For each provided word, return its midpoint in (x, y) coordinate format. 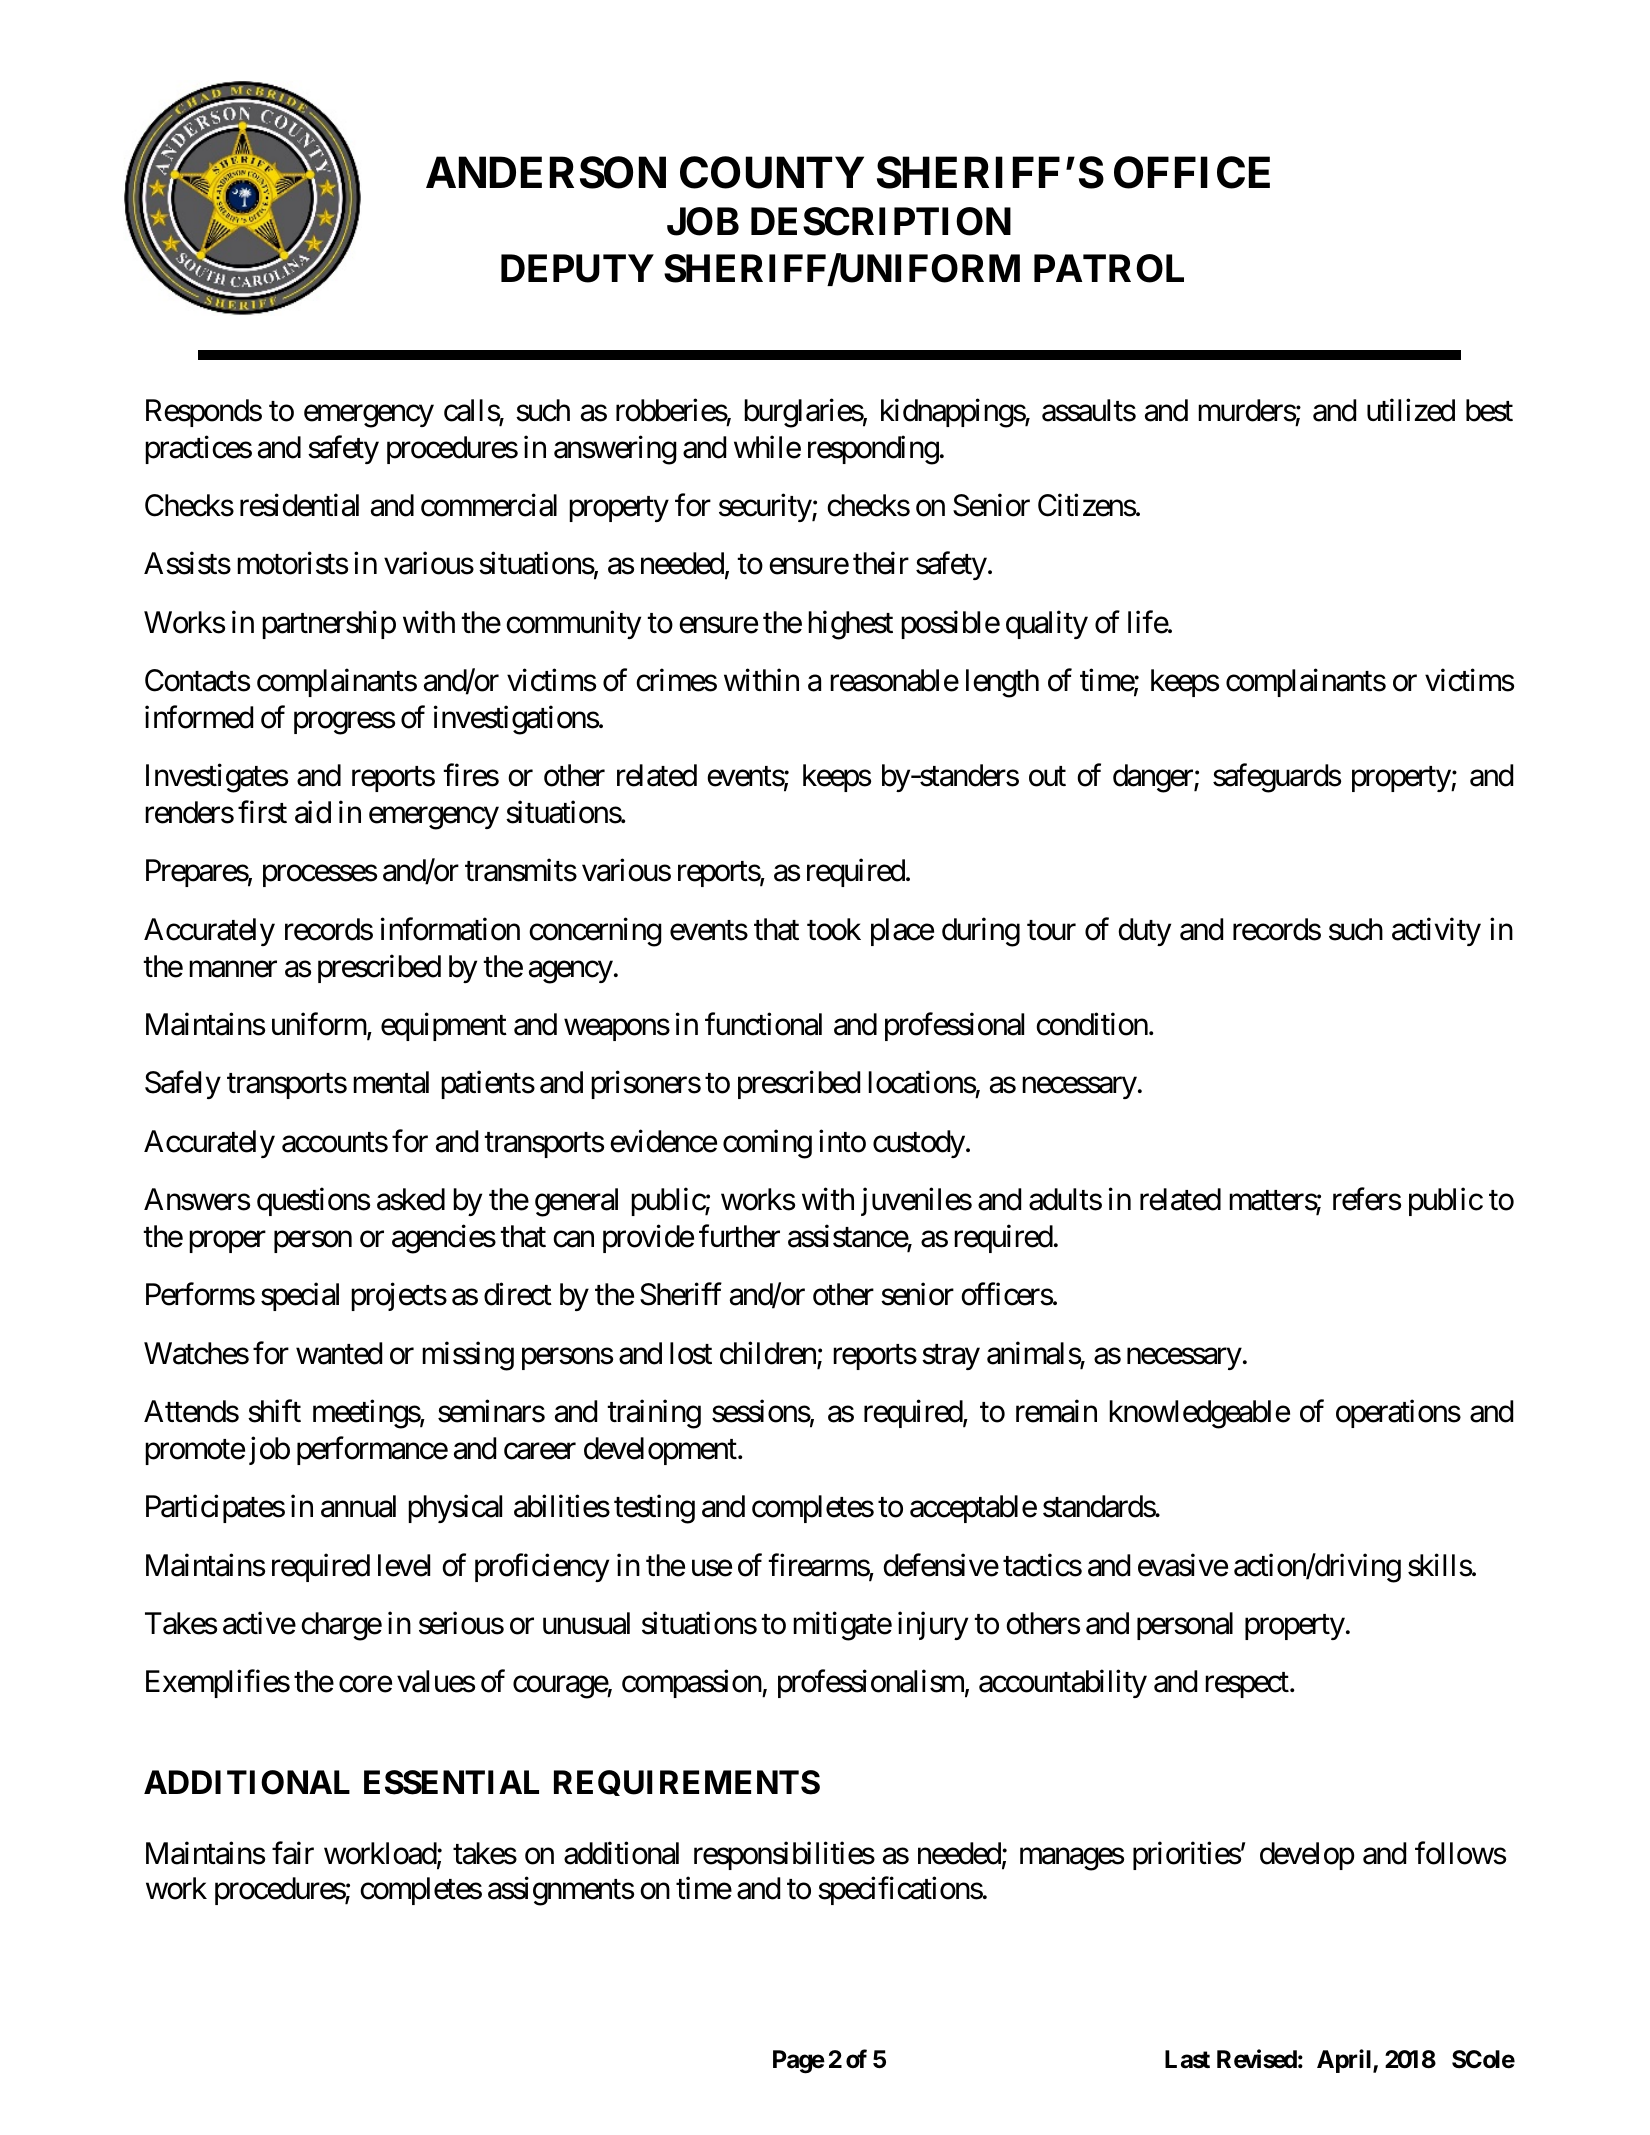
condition (1092, 1024)
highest (850, 625)
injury (933, 1626)
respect (1247, 1685)
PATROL (1109, 268)
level (404, 1565)
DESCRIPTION (881, 221)
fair (293, 1853)
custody (919, 1144)
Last (1187, 2059)
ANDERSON (546, 172)
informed (199, 717)
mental (391, 1082)
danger (1154, 778)
